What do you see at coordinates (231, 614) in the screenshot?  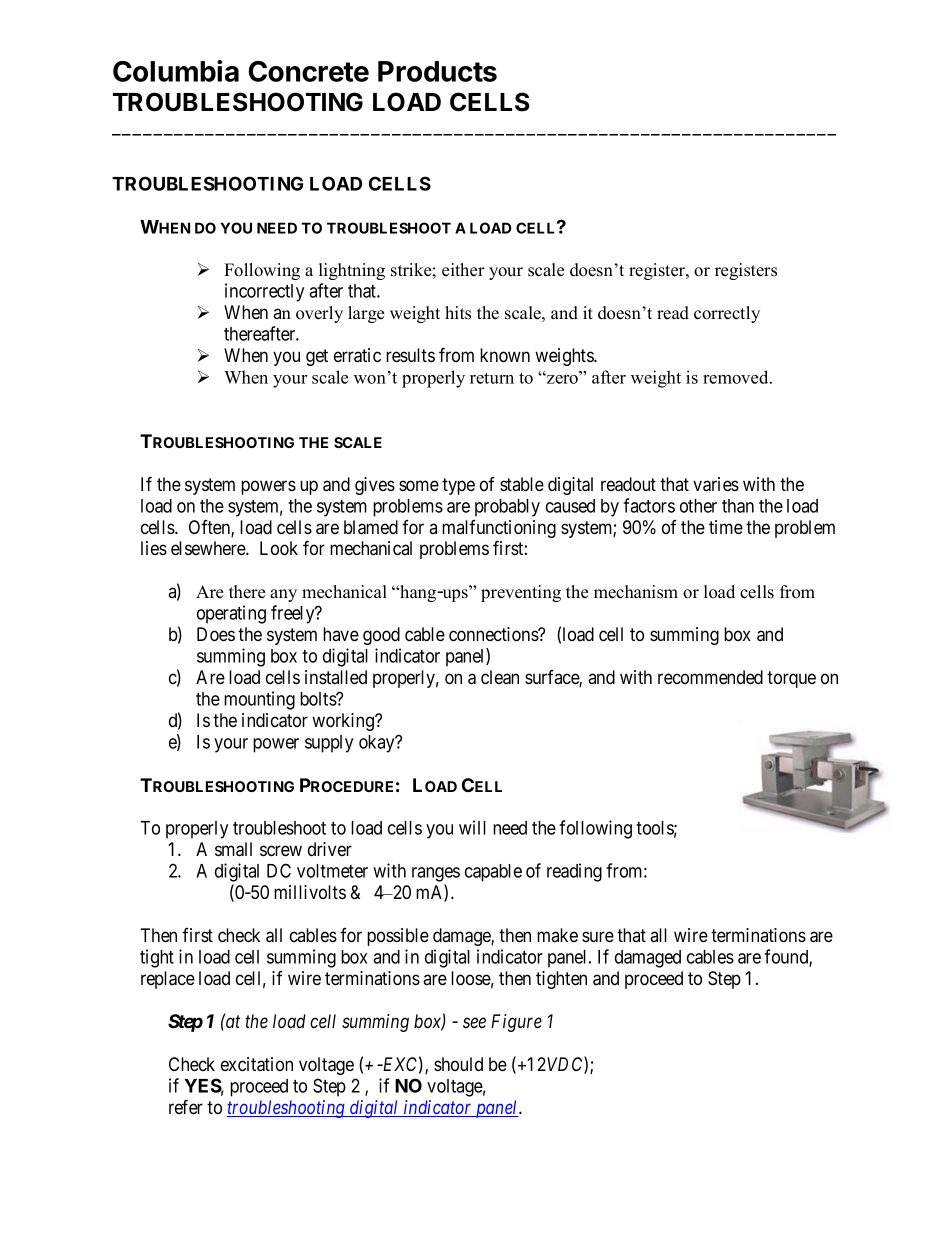 I see `operating` at bounding box center [231, 614].
